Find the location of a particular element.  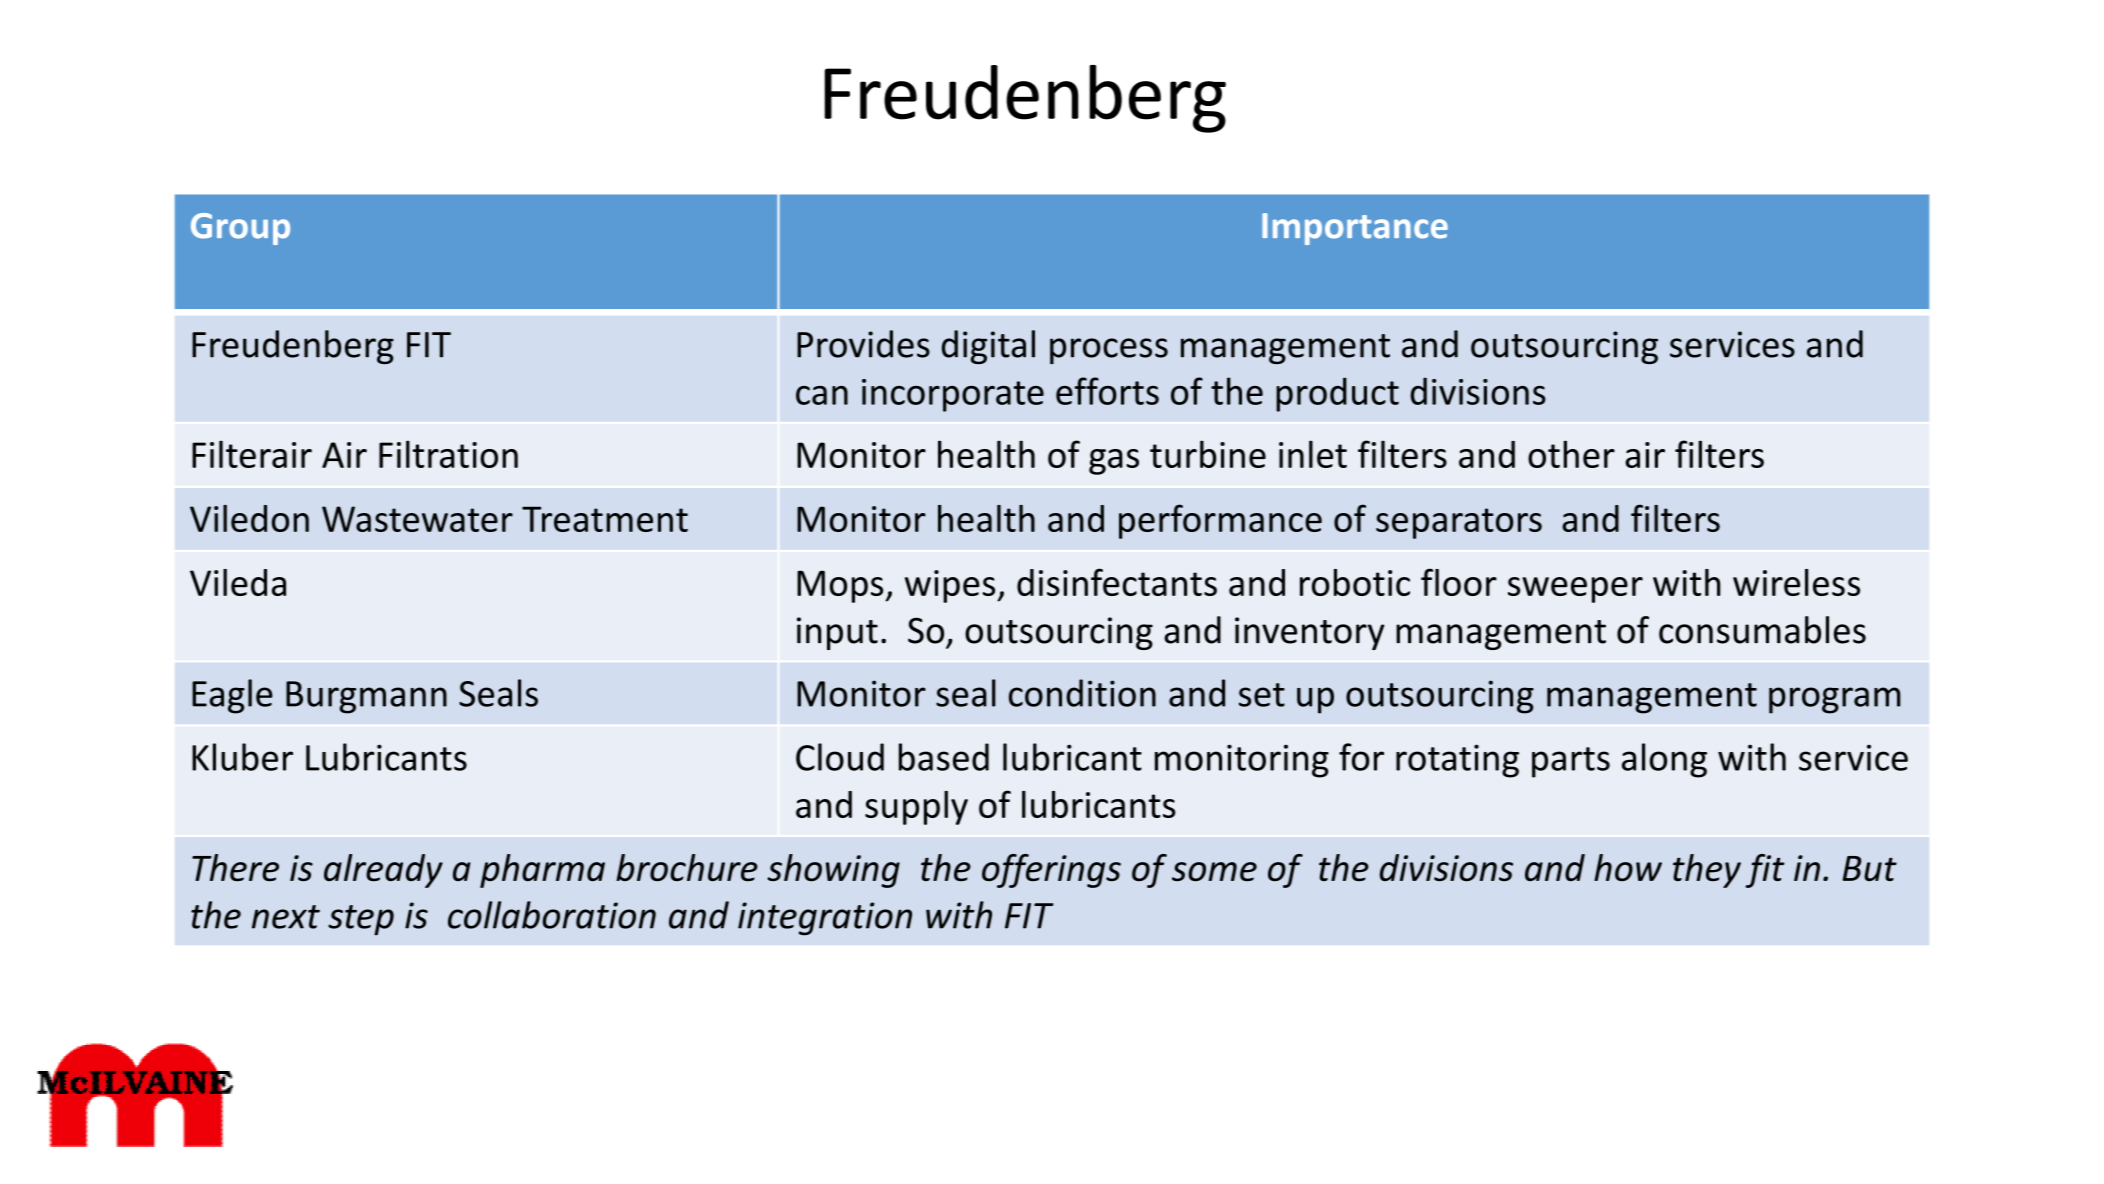

process is located at coordinates (1109, 351).
